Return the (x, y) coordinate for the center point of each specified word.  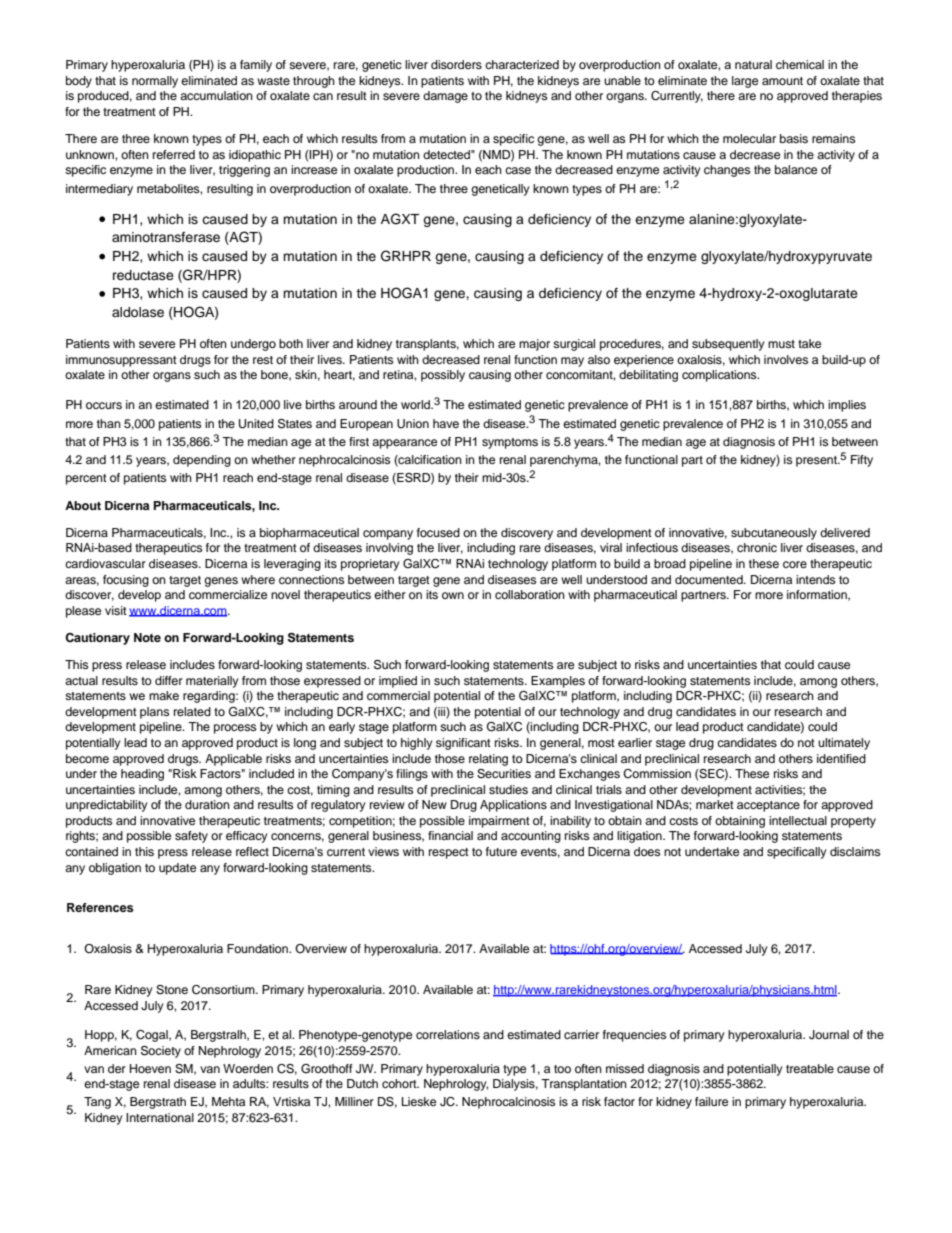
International (160, 1117)
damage (445, 97)
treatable (810, 1068)
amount (782, 81)
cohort (400, 1083)
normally (155, 82)
